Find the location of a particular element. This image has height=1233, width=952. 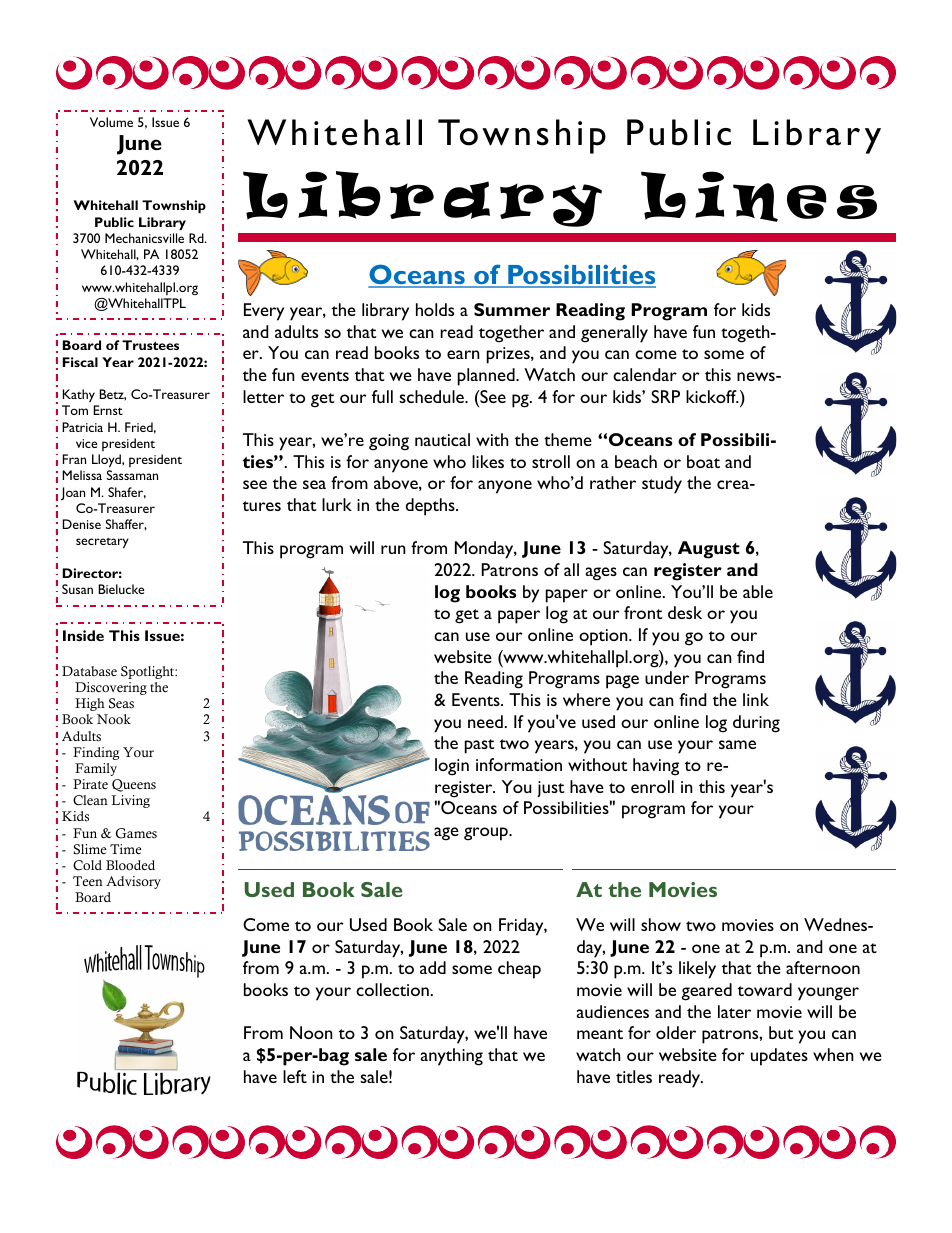

depths is located at coordinates (431, 507).
